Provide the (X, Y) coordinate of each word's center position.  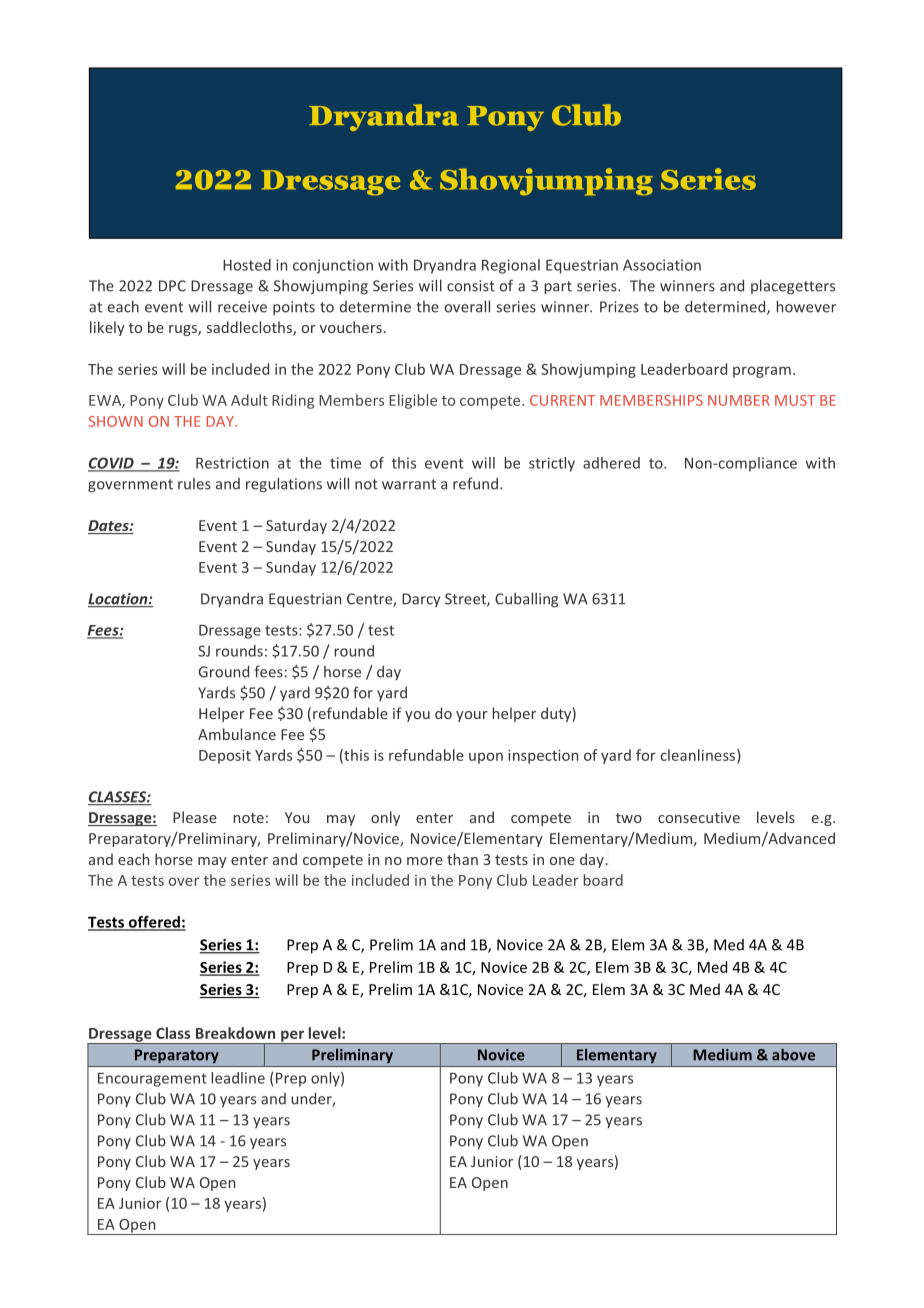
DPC (172, 286)
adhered (611, 463)
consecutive (699, 817)
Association (662, 265)
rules (194, 484)
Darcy (421, 600)
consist (471, 286)
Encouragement (152, 1080)
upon (486, 758)
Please (195, 817)
